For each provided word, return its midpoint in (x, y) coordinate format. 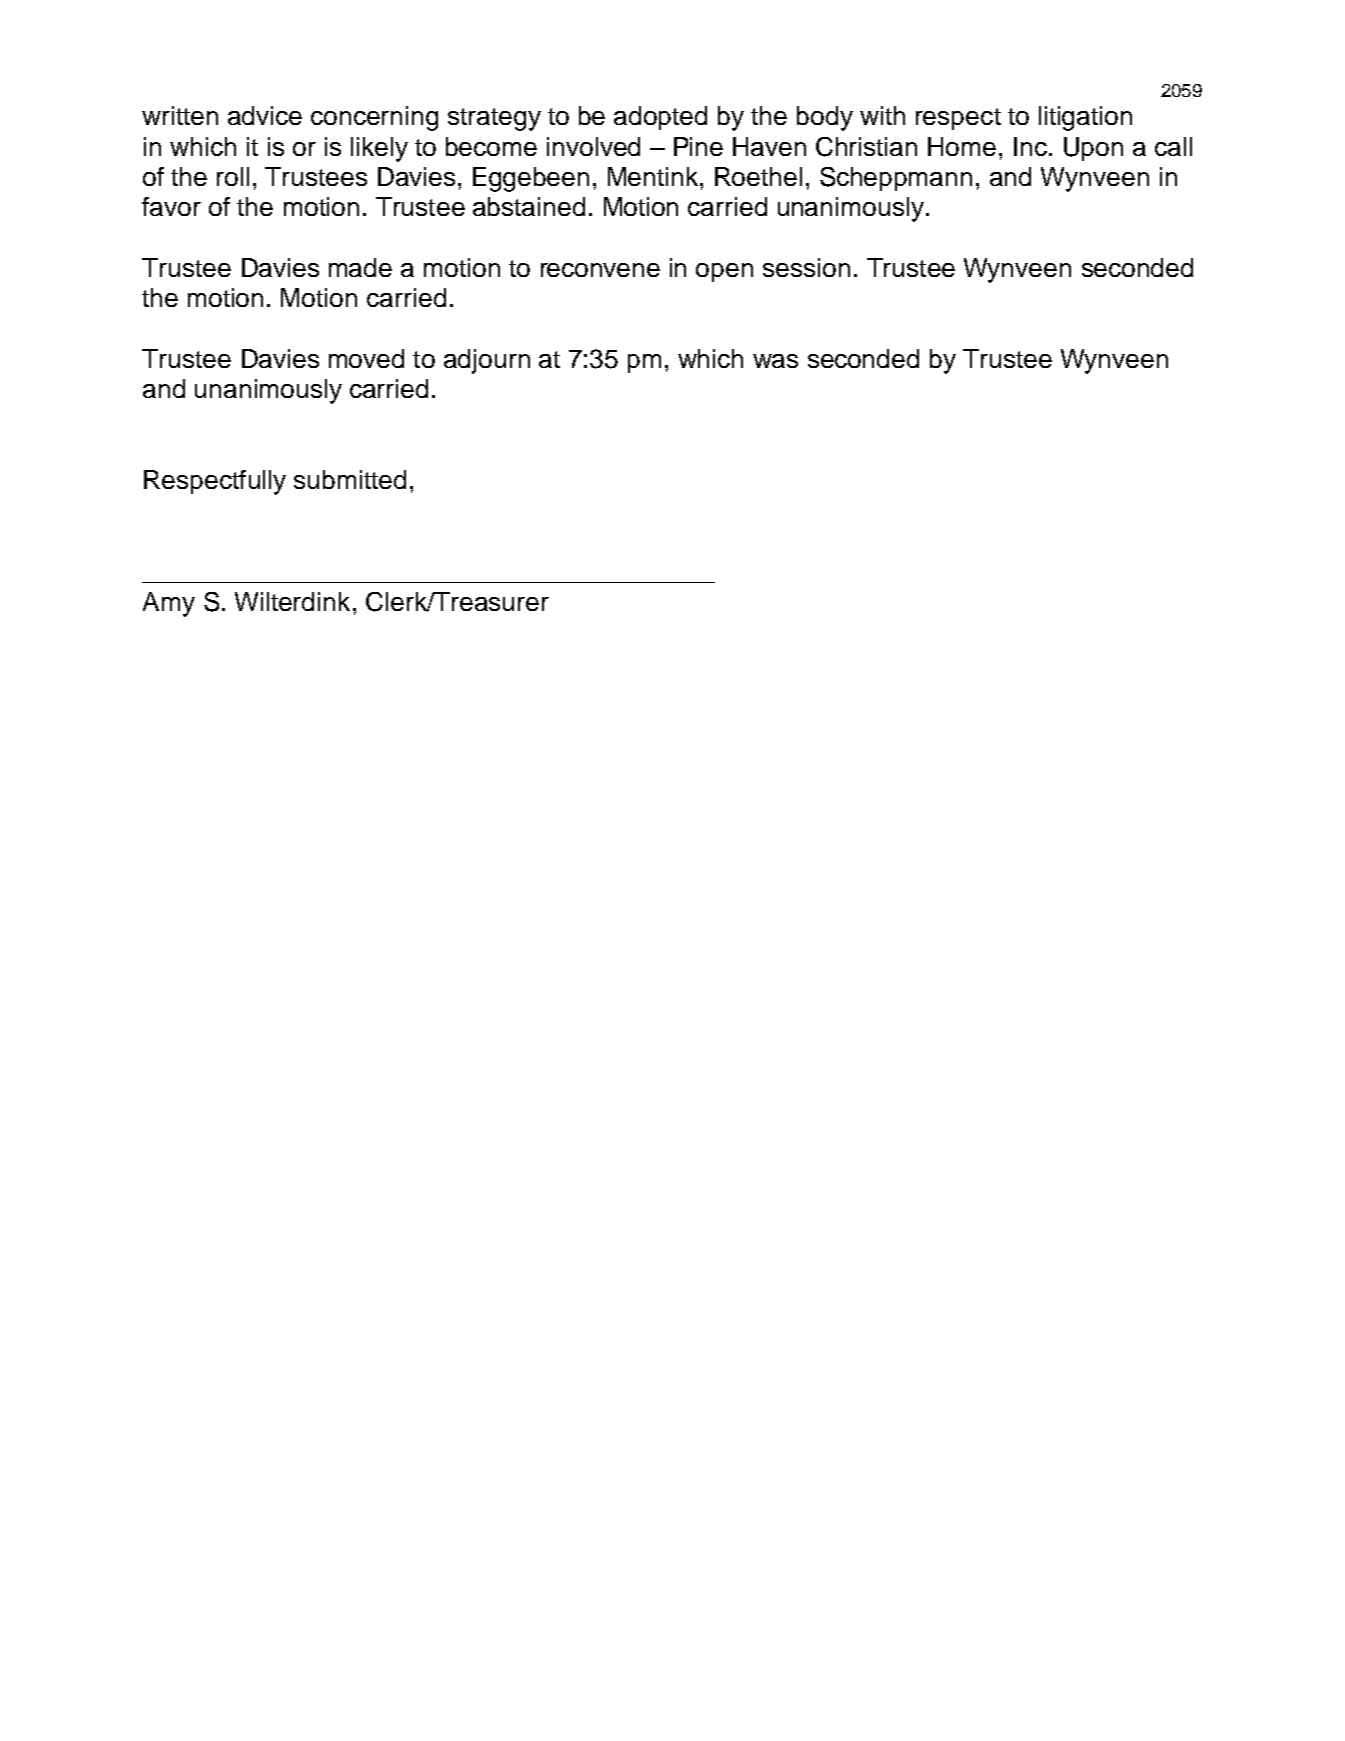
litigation (1085, 118)
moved (366, 358)
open (724, 272)
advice (265, 115)
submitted (350, 479)
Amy (169, 604)
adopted (660, 118)
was (775, 361)
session (806, 267)
